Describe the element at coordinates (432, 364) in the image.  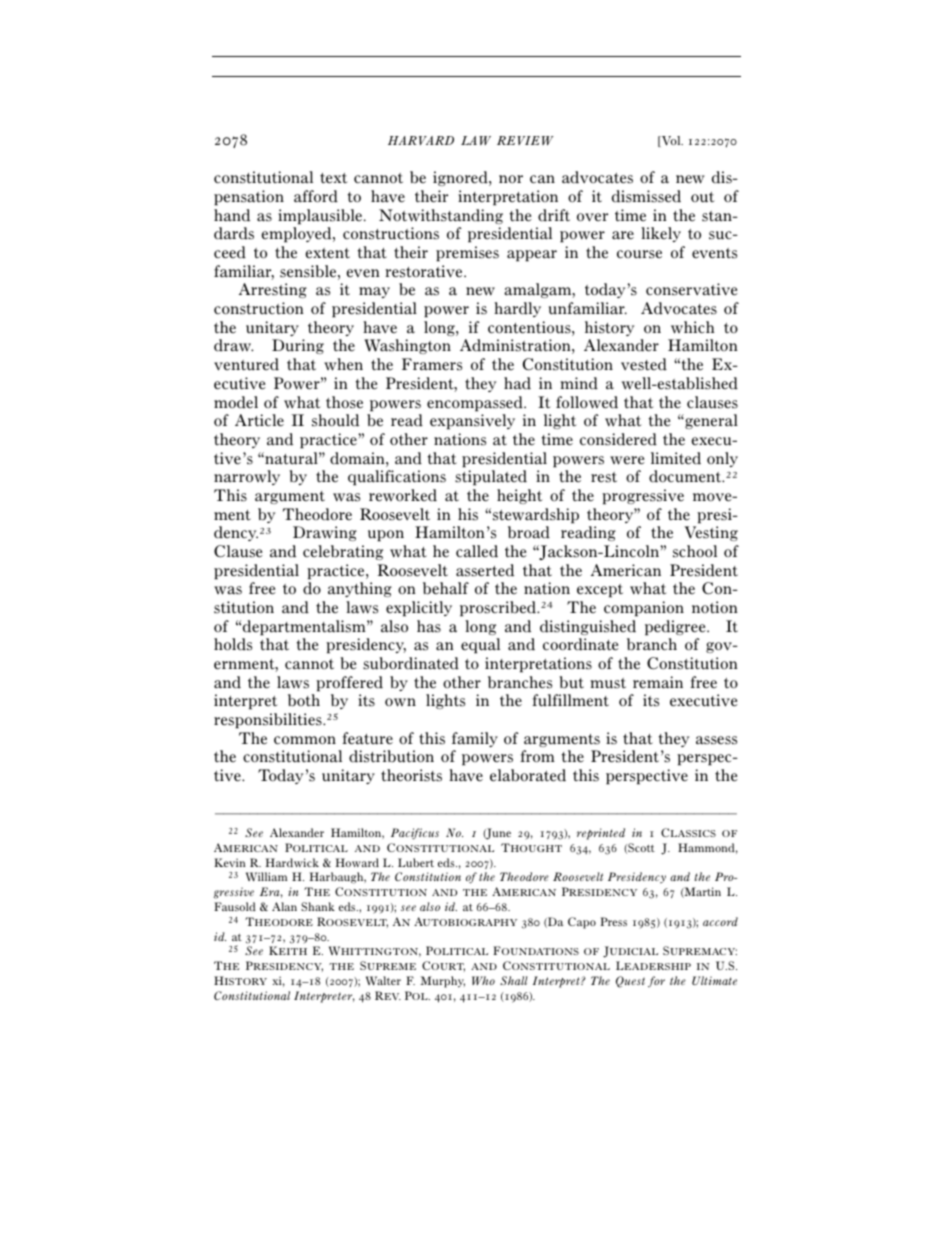
I see `Framers` at that location.
